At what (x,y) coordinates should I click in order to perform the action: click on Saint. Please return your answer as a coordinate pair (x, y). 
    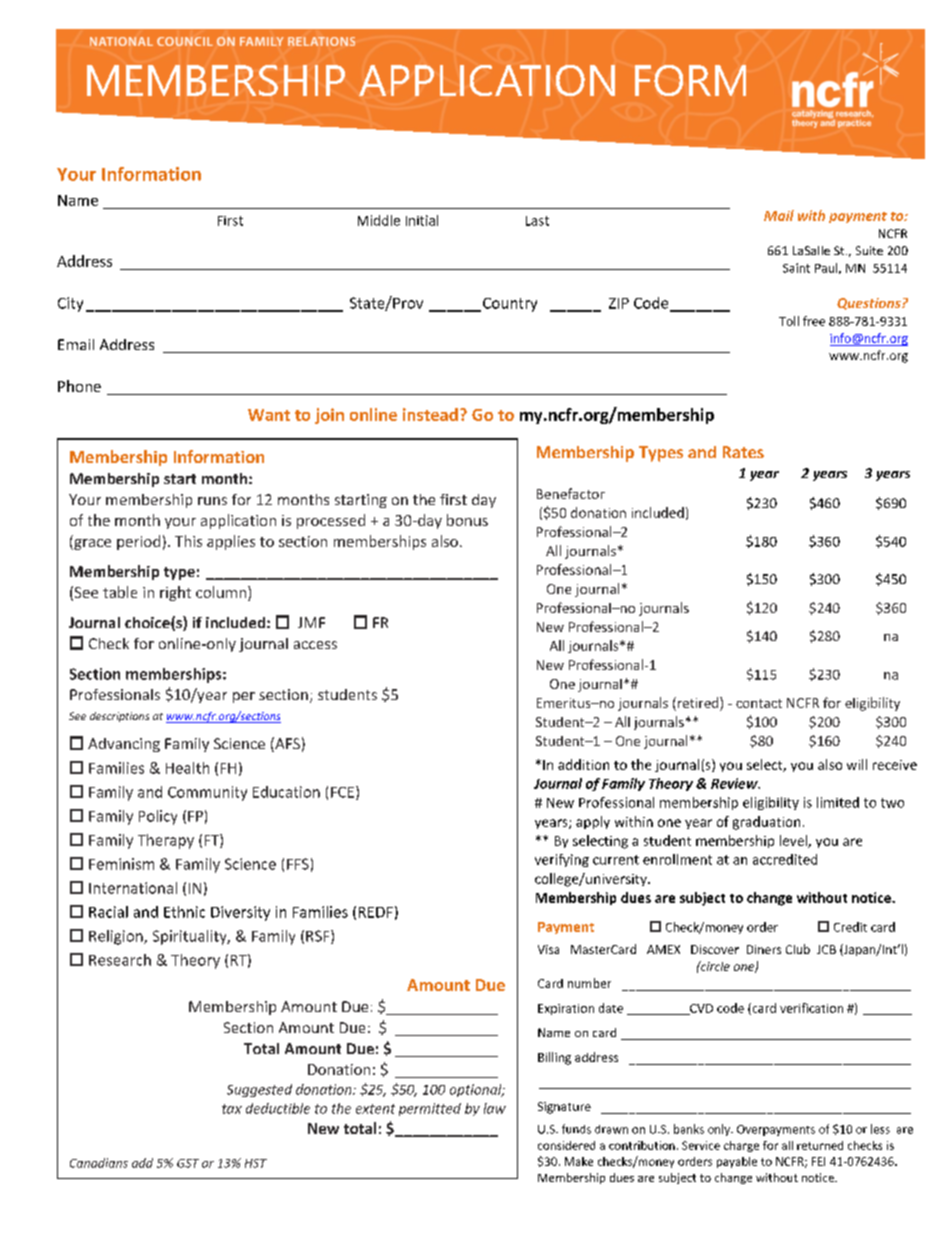
    Looking at the image, I should click on (796, 268).
